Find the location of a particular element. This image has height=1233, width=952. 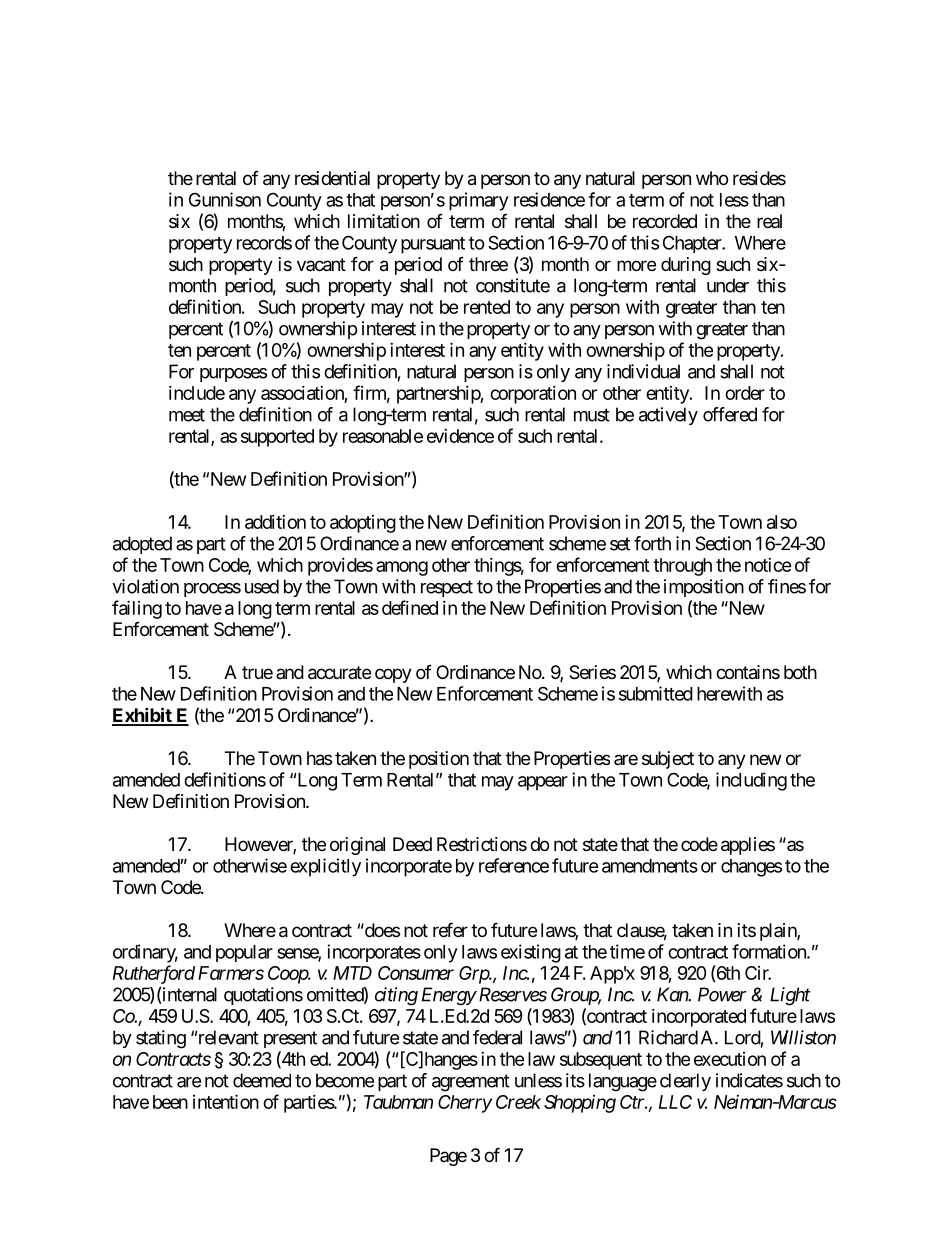

defined is located at coordinates (410, 607).
